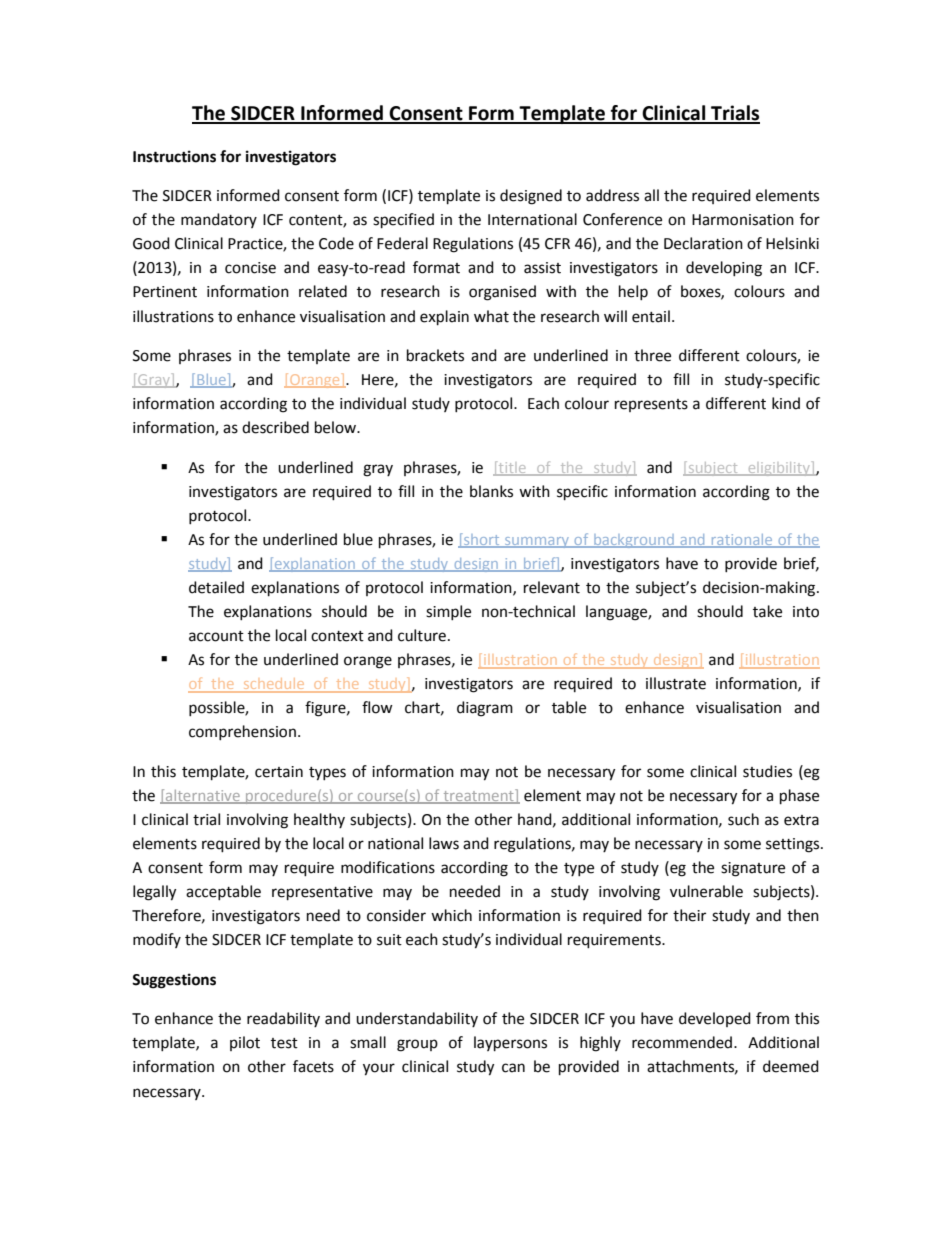 Image resolution: width=952 pixels, height=1233 pixels. Describe the element at coordinates (242, 732) in the screenshot. I see `comprehension` at that location.
